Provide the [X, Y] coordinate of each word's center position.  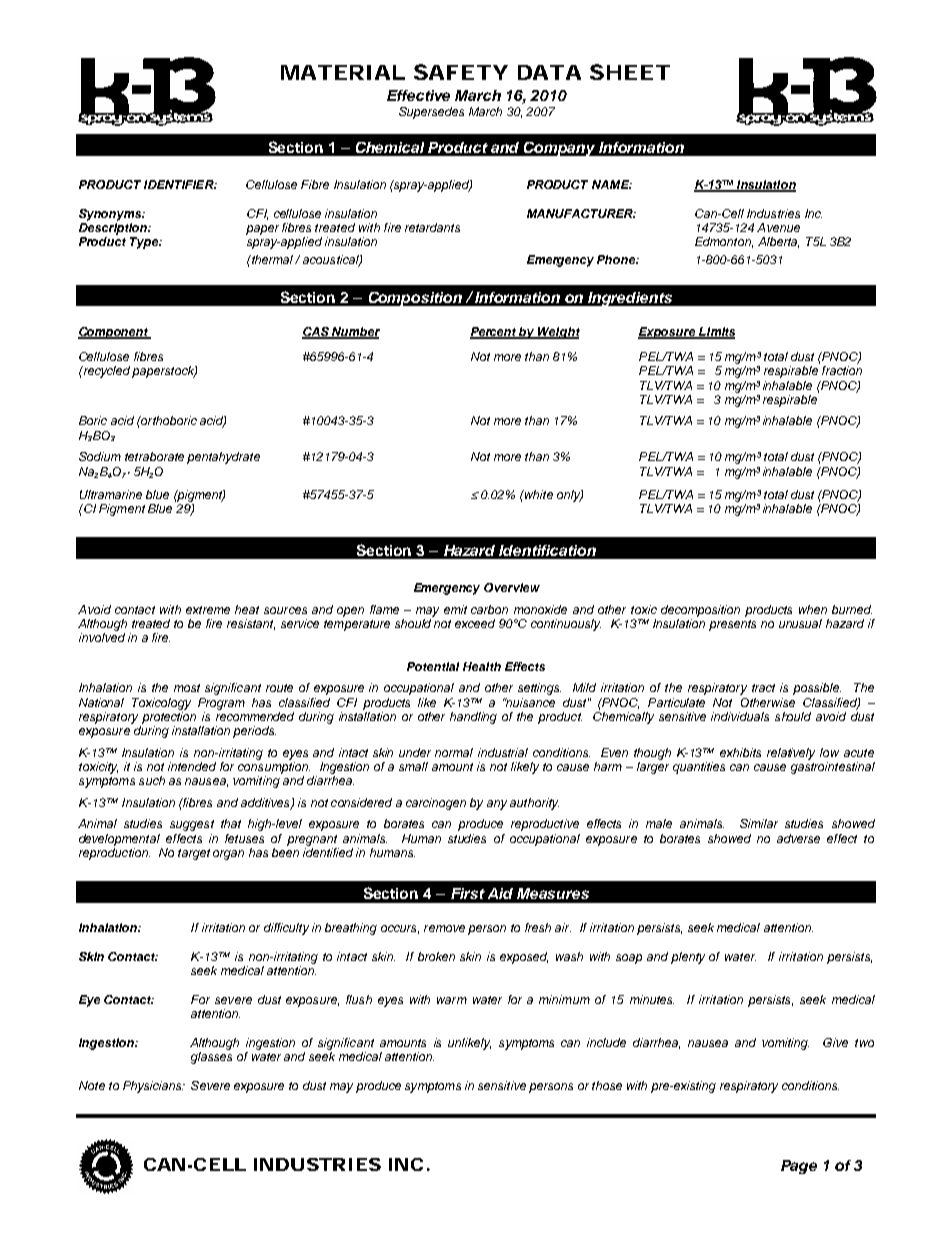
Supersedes [431, 113]
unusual [800, 623]
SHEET [628, 72]
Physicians [153, 1087]
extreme [208, 610]
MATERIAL [341, 72]
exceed [475, 623]
